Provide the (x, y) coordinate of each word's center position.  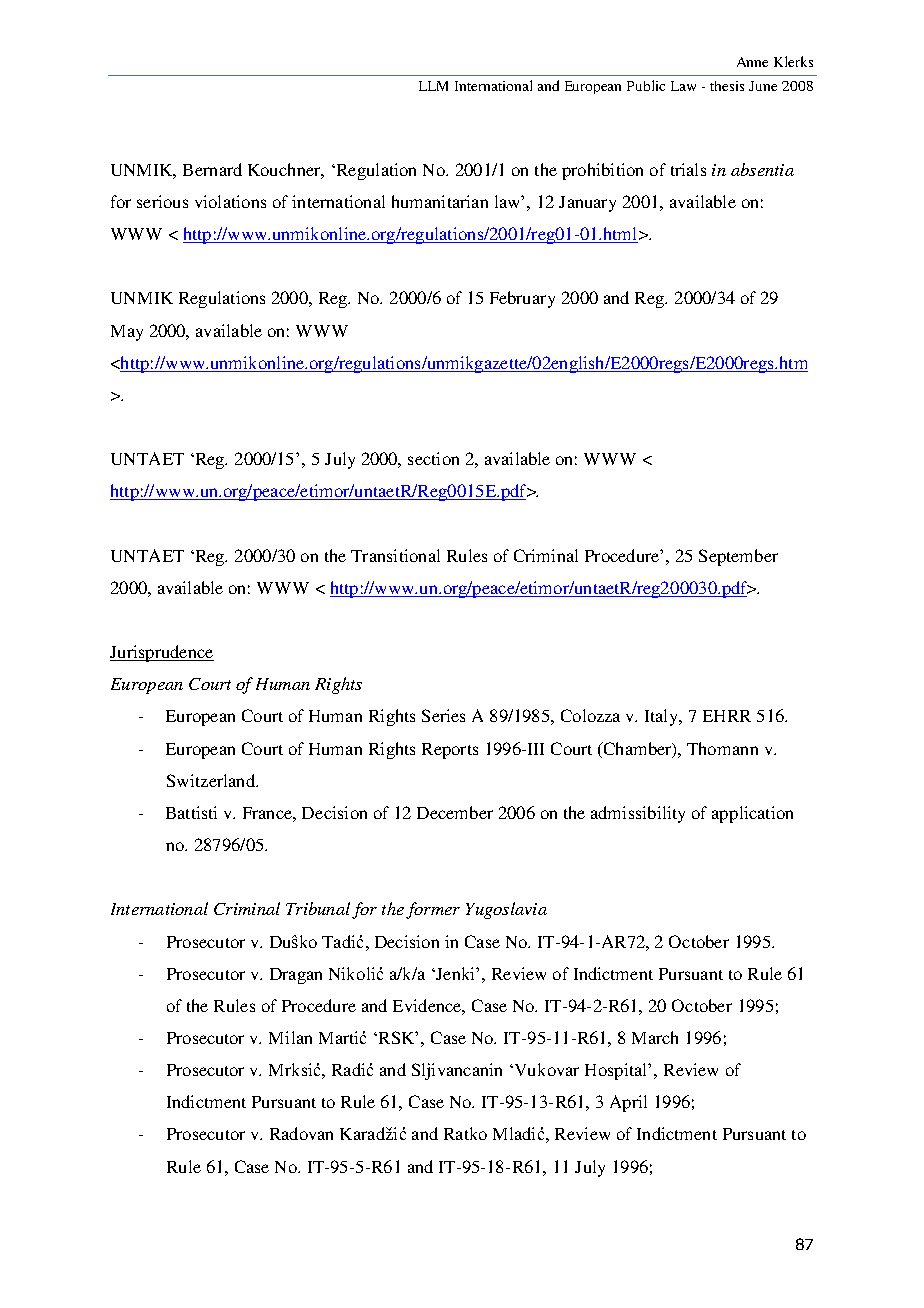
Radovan (301, 1133)
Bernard (212, 169)
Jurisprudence (162, 653)
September (738, 557)
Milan (290, 1037)
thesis (727, 86)
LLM (433, 86)
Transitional (395, 555)
